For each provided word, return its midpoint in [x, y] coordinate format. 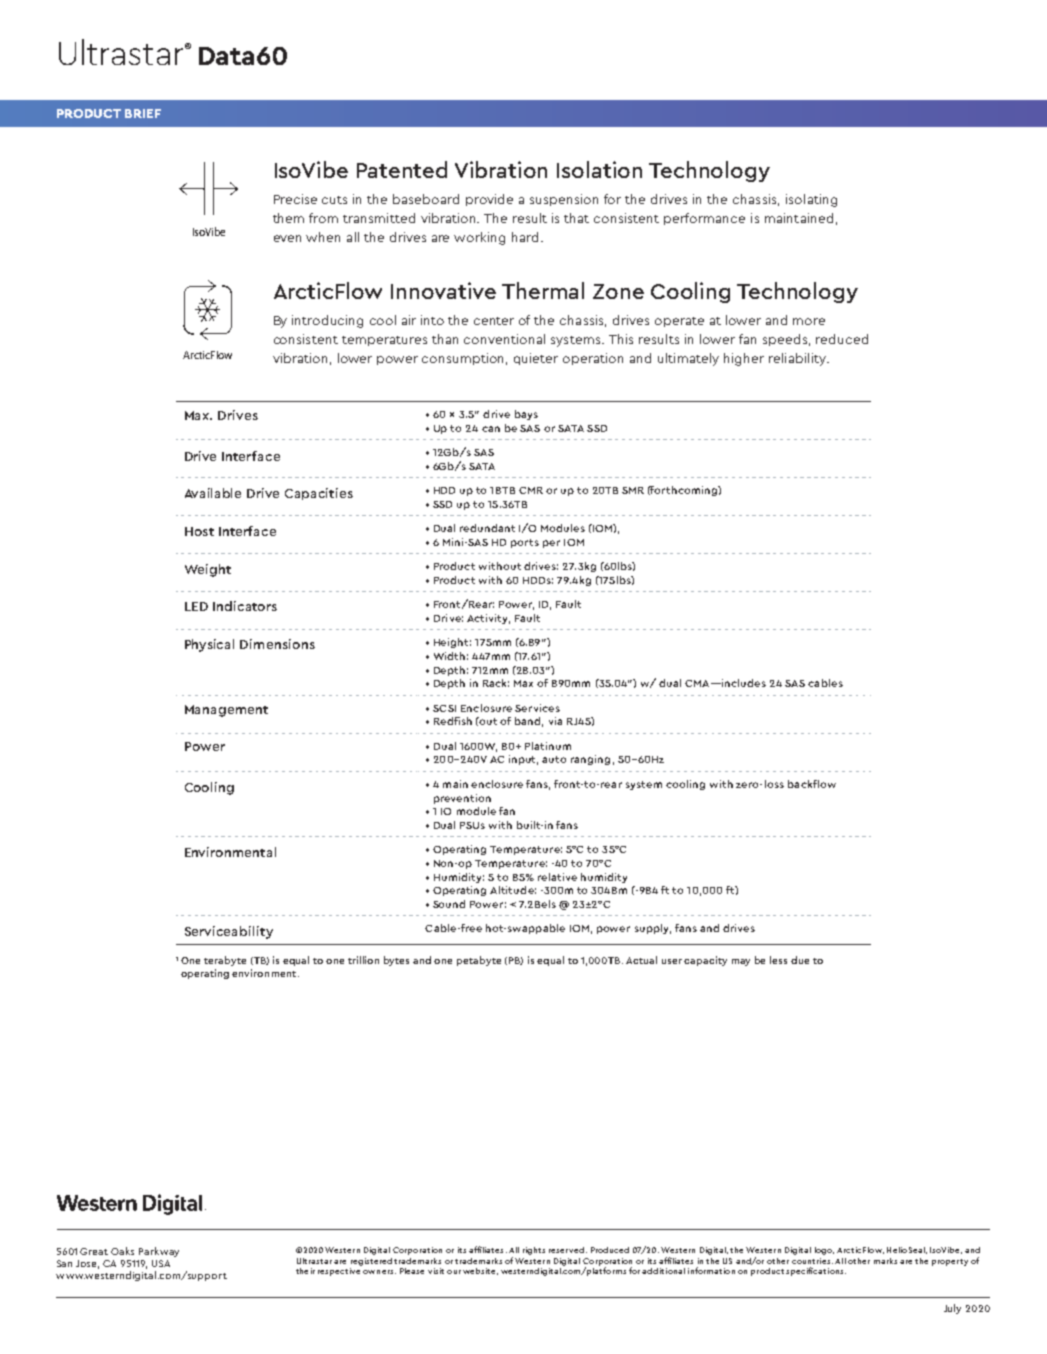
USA [161, 1263]
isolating [811, 200]
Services [537, 708]
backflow [812, 784]
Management [226, 711]
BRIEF [143, 113]
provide [489, 200]
